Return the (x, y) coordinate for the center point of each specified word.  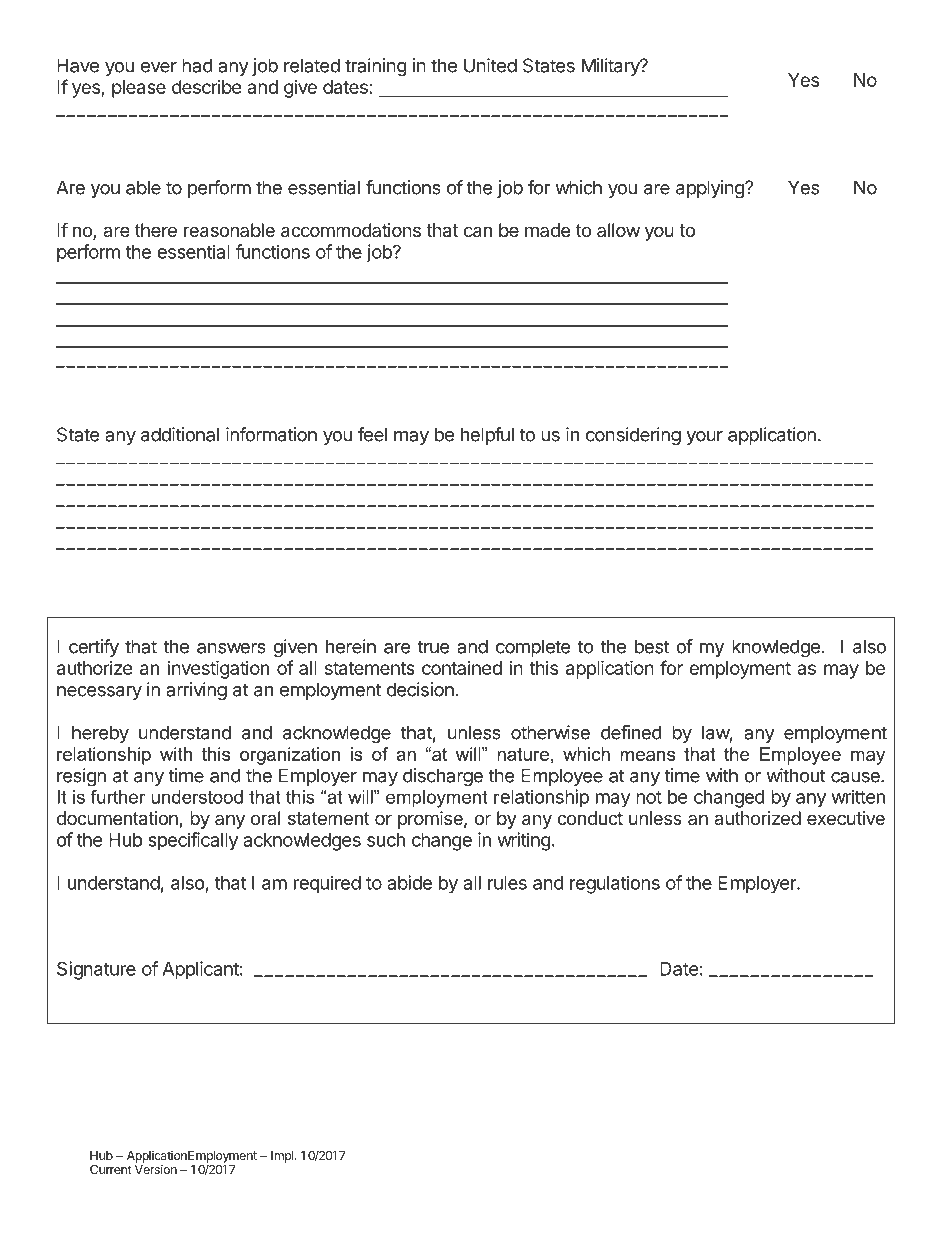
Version (156, 1169)
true (433, 647)
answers (231, 648)
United (490, 65)
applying (711, 189)
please (139, 89)
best (652, 646)
